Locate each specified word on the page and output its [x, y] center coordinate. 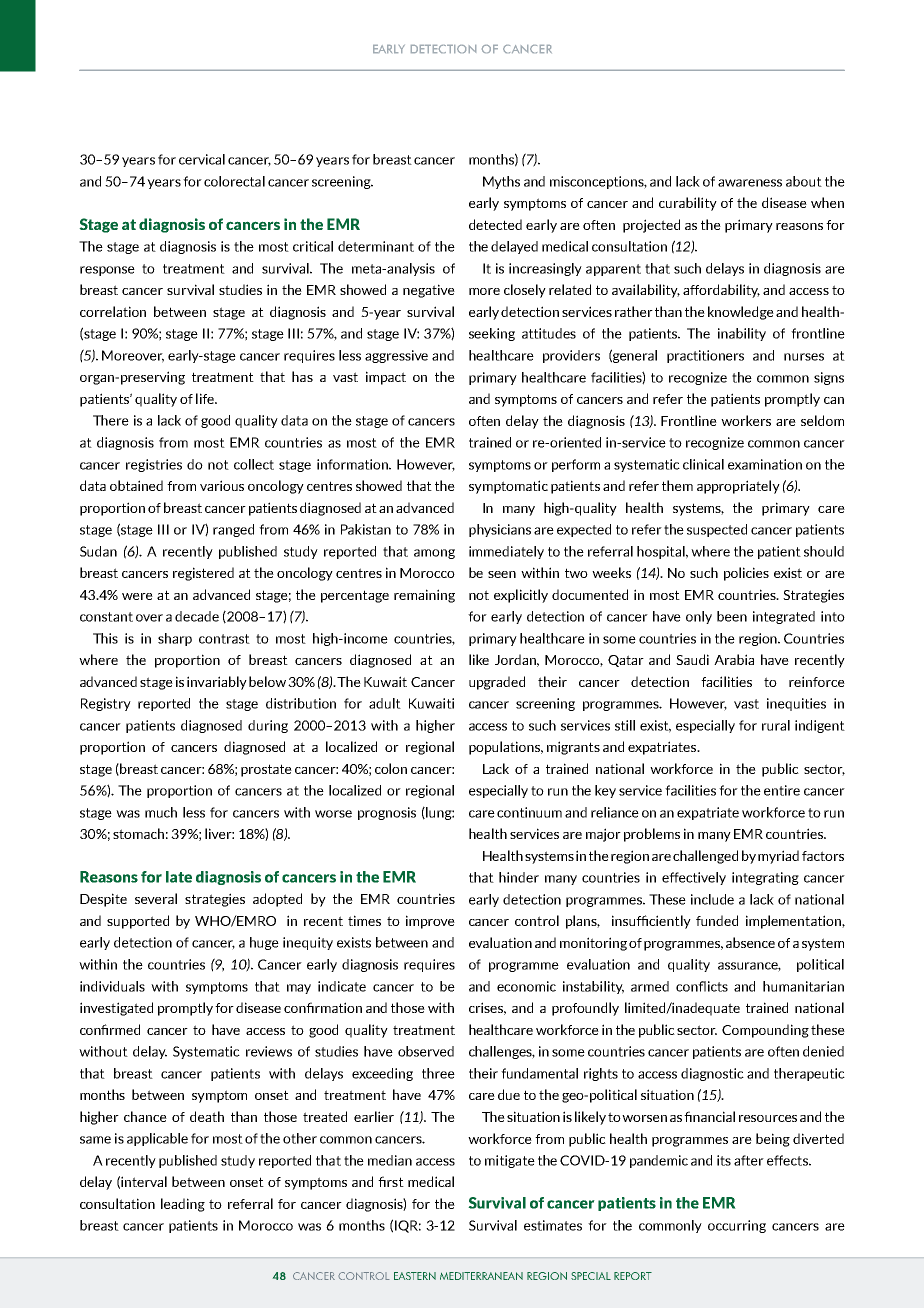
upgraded [497, 683]
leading [183, 1205]
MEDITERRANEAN [481, 1276]
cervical [202, 159]
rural [776, 725]
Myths [501, 182]
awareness [750, 183]
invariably [217, 683]
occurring [737, 1226]
